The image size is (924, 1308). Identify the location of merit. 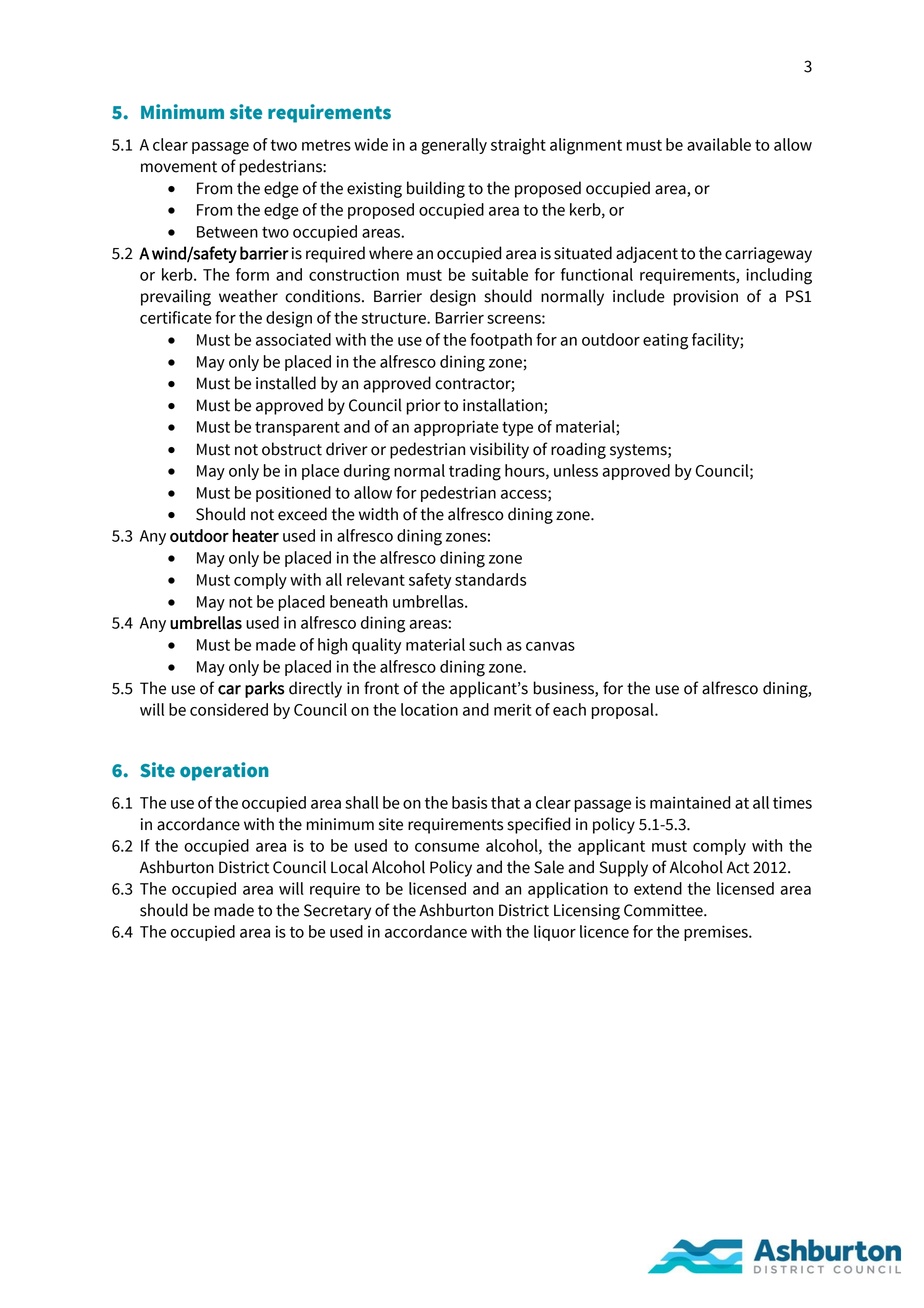
(513, 709).
